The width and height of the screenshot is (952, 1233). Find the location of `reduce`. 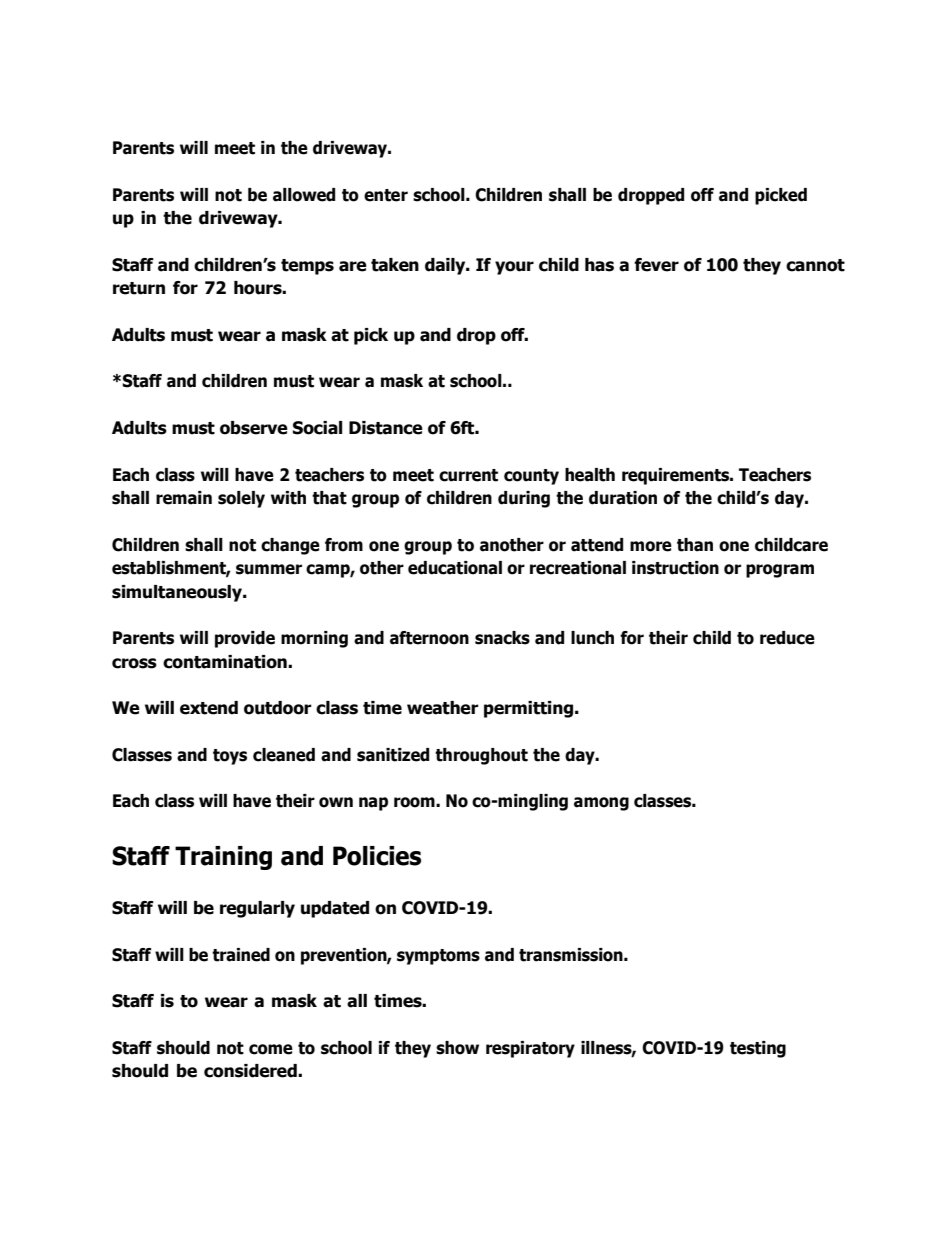

reduce is located at coordinates (787, 638).
